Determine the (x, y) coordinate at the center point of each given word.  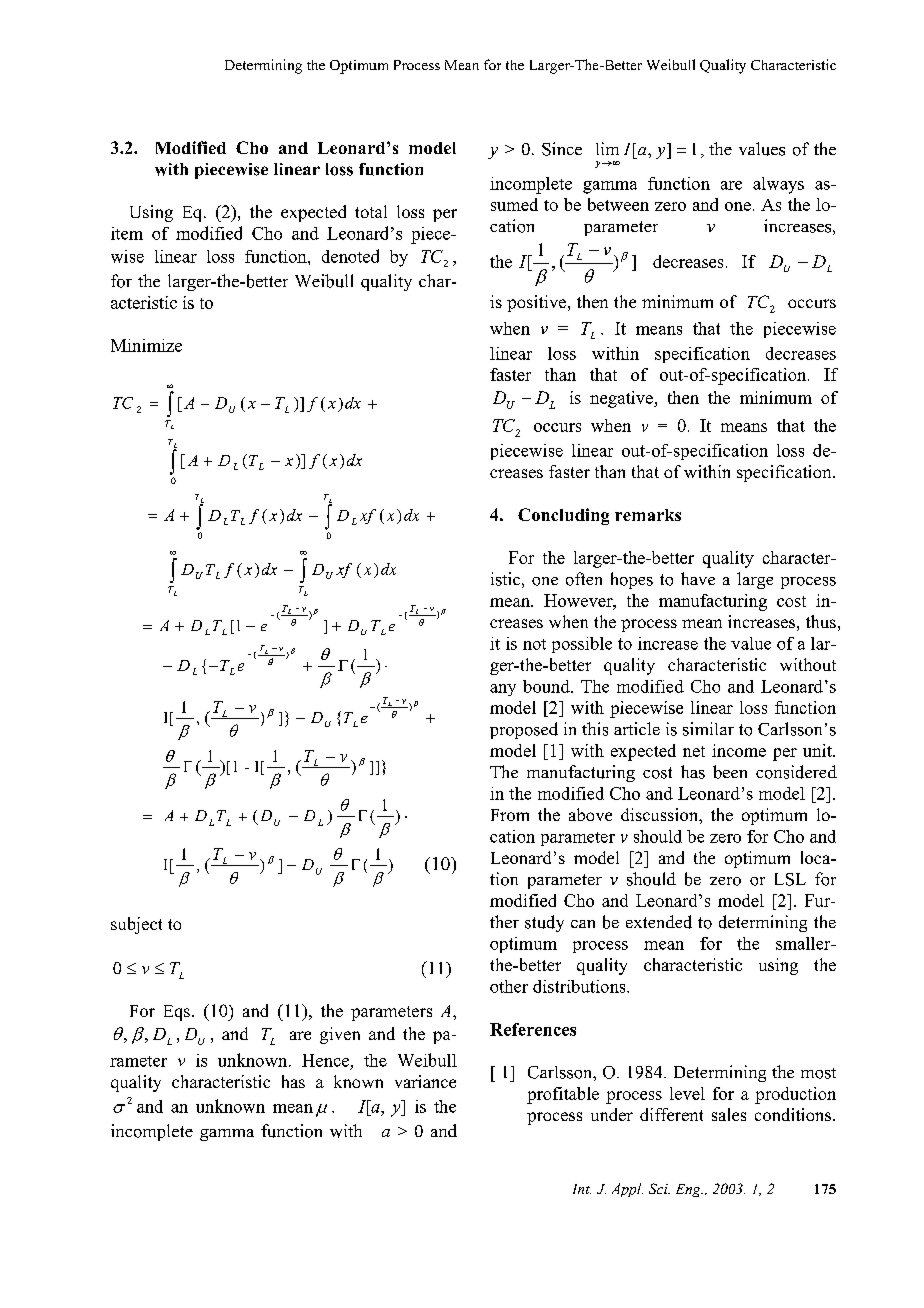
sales (729, 1114)
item (127, 233)
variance (425, 1081)
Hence (325, 1060)
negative (622, 399)
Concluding (563, 516)
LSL (790, 879)
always (778, 185)
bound (547, 686)
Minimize (146, 345)
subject (136, 925)
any (503, 690)
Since (562, 149)
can (583, 924)
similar (708, 729)
